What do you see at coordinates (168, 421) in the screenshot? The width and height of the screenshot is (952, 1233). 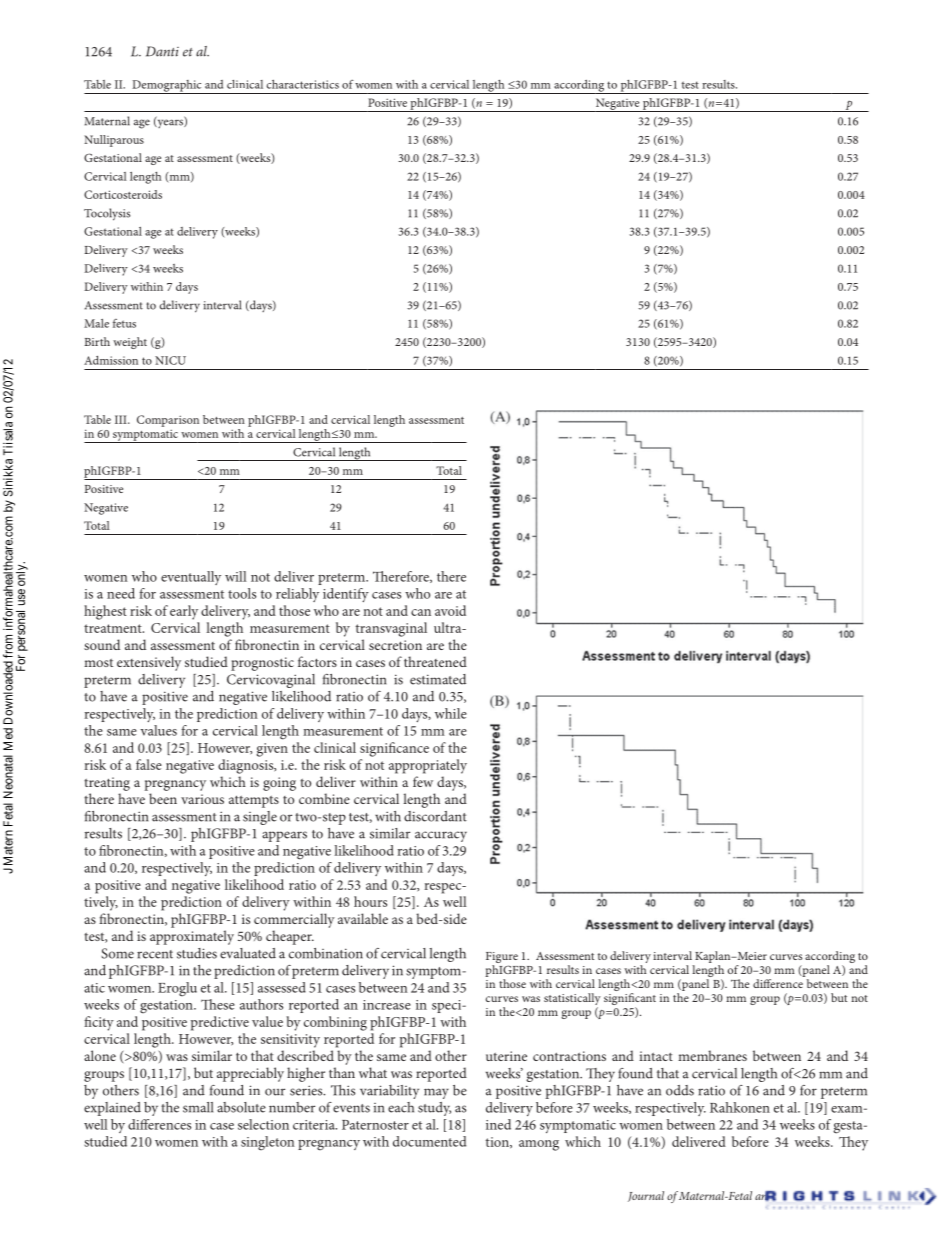 I see `Comparison` at bounding box center [168, 421].
